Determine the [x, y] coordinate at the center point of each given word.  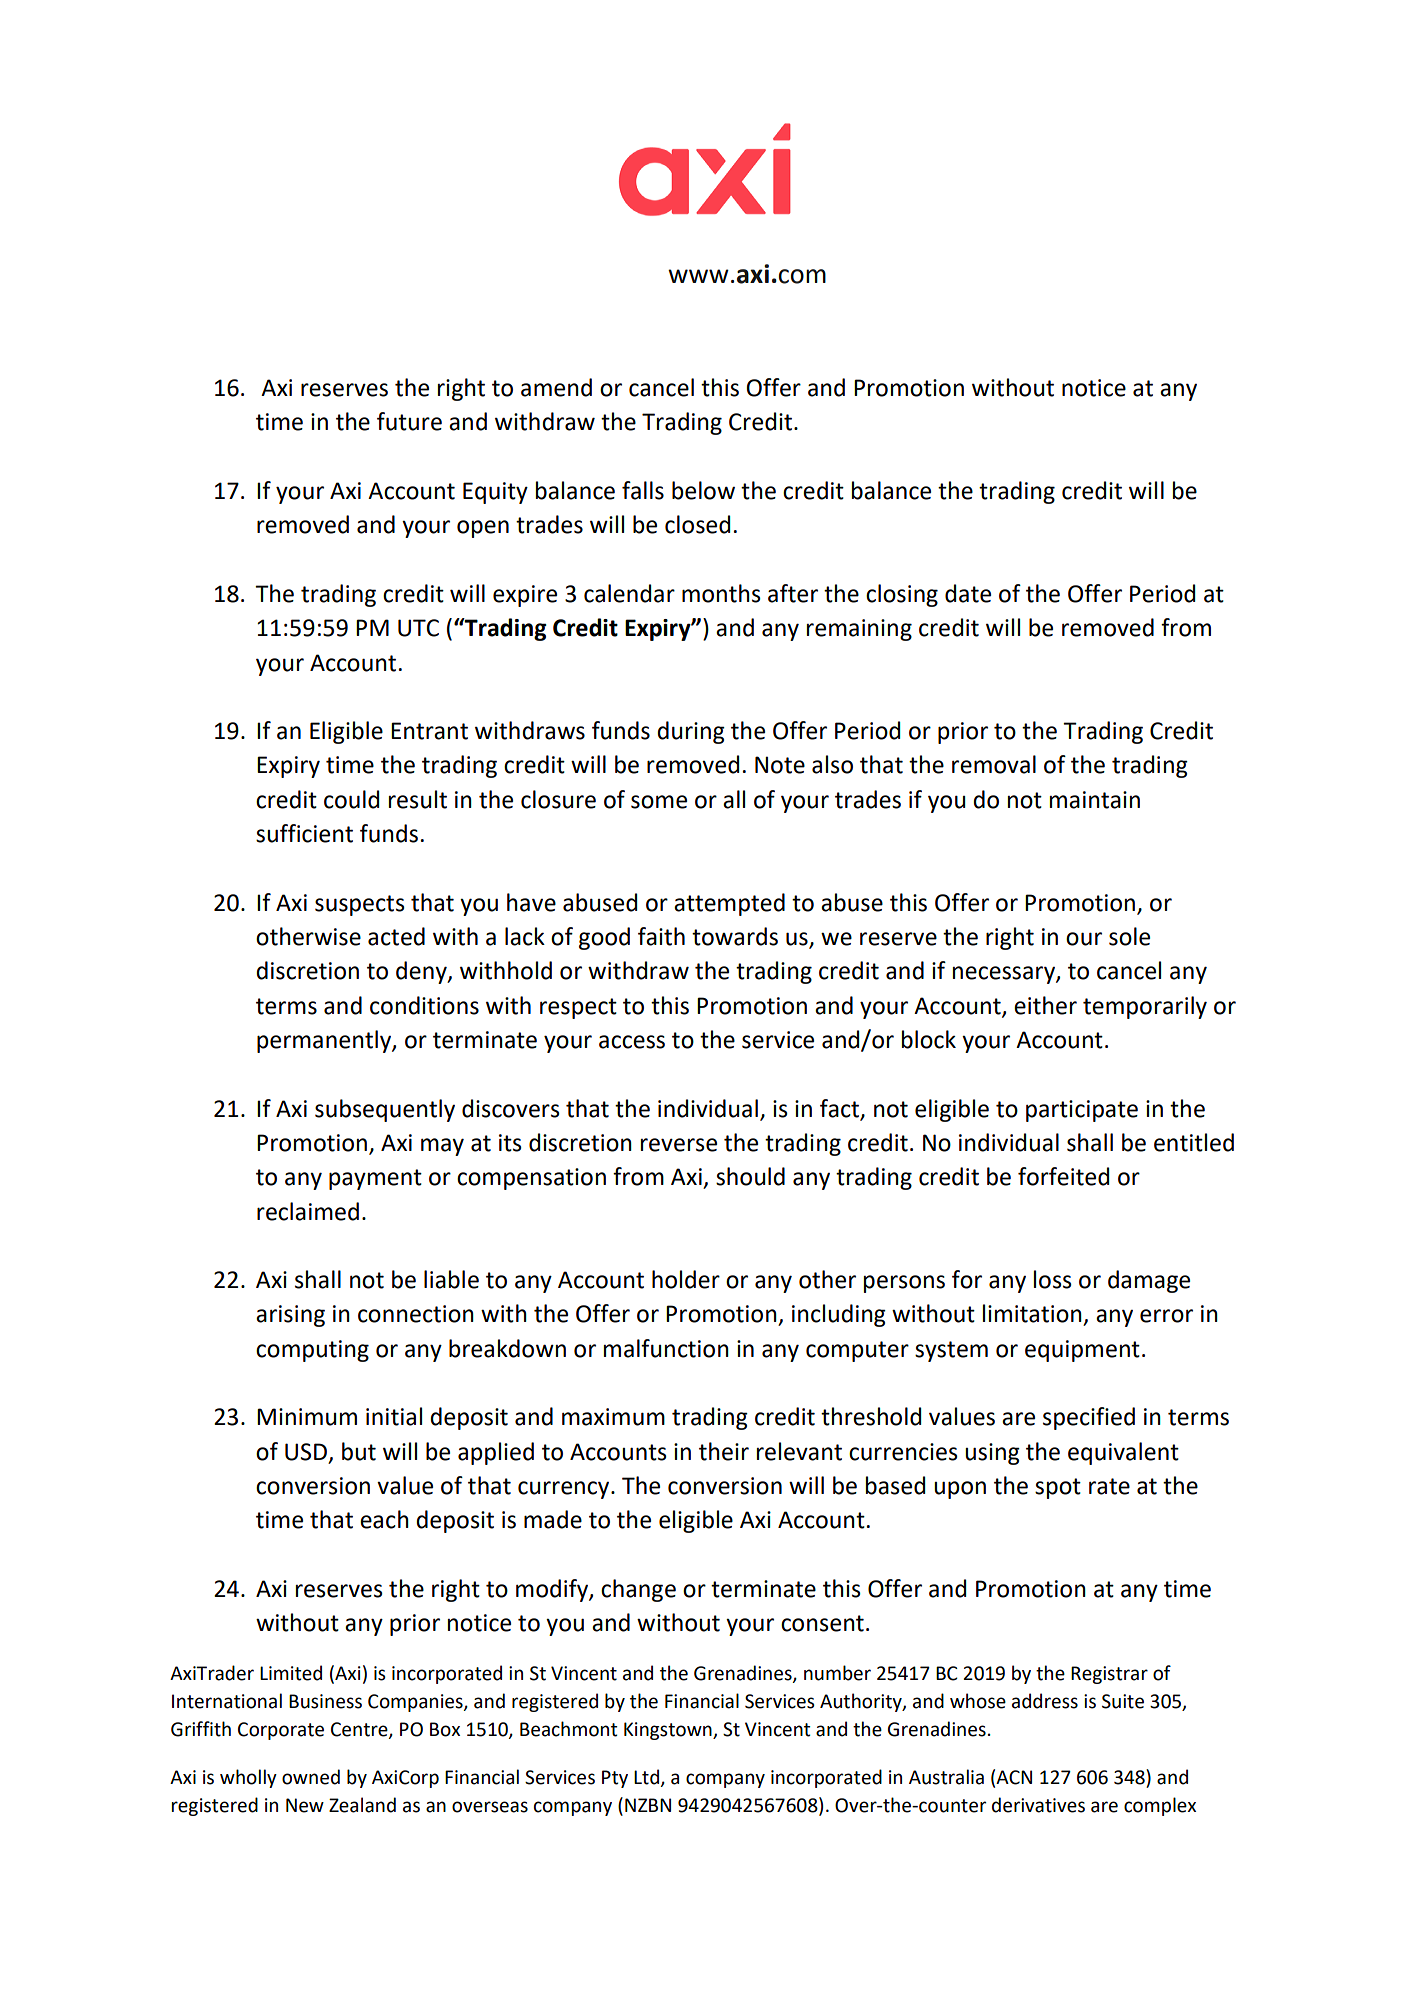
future [409, 421]
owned [311, 1777]
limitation [1032, 1313]
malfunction [666, 1348]
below [703, 490]
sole [1129, 936]
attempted [729, 904]
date [968, 593]
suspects [360, 905]
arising [290, 1316]
